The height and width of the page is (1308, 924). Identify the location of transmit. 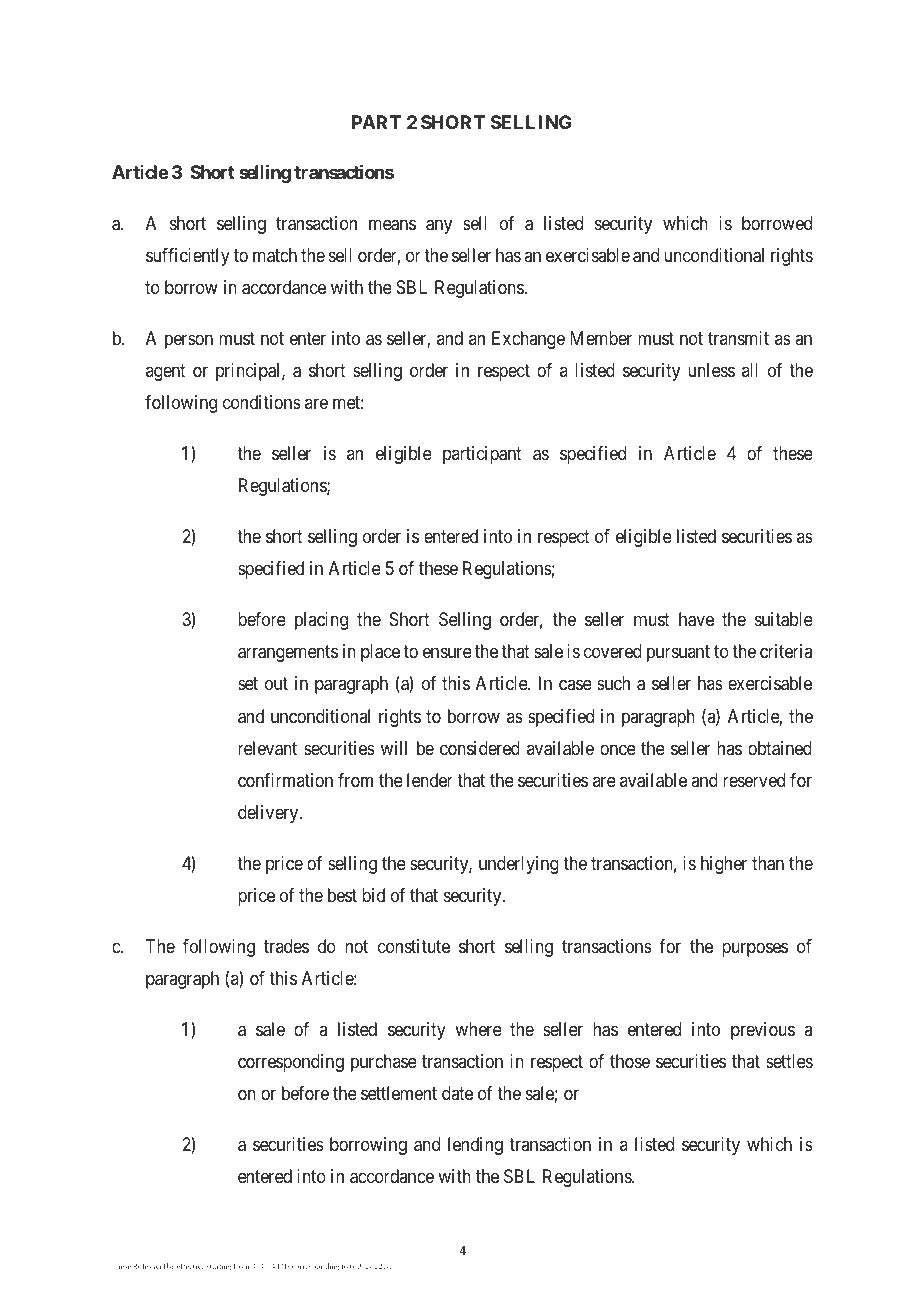
(738, 338).
